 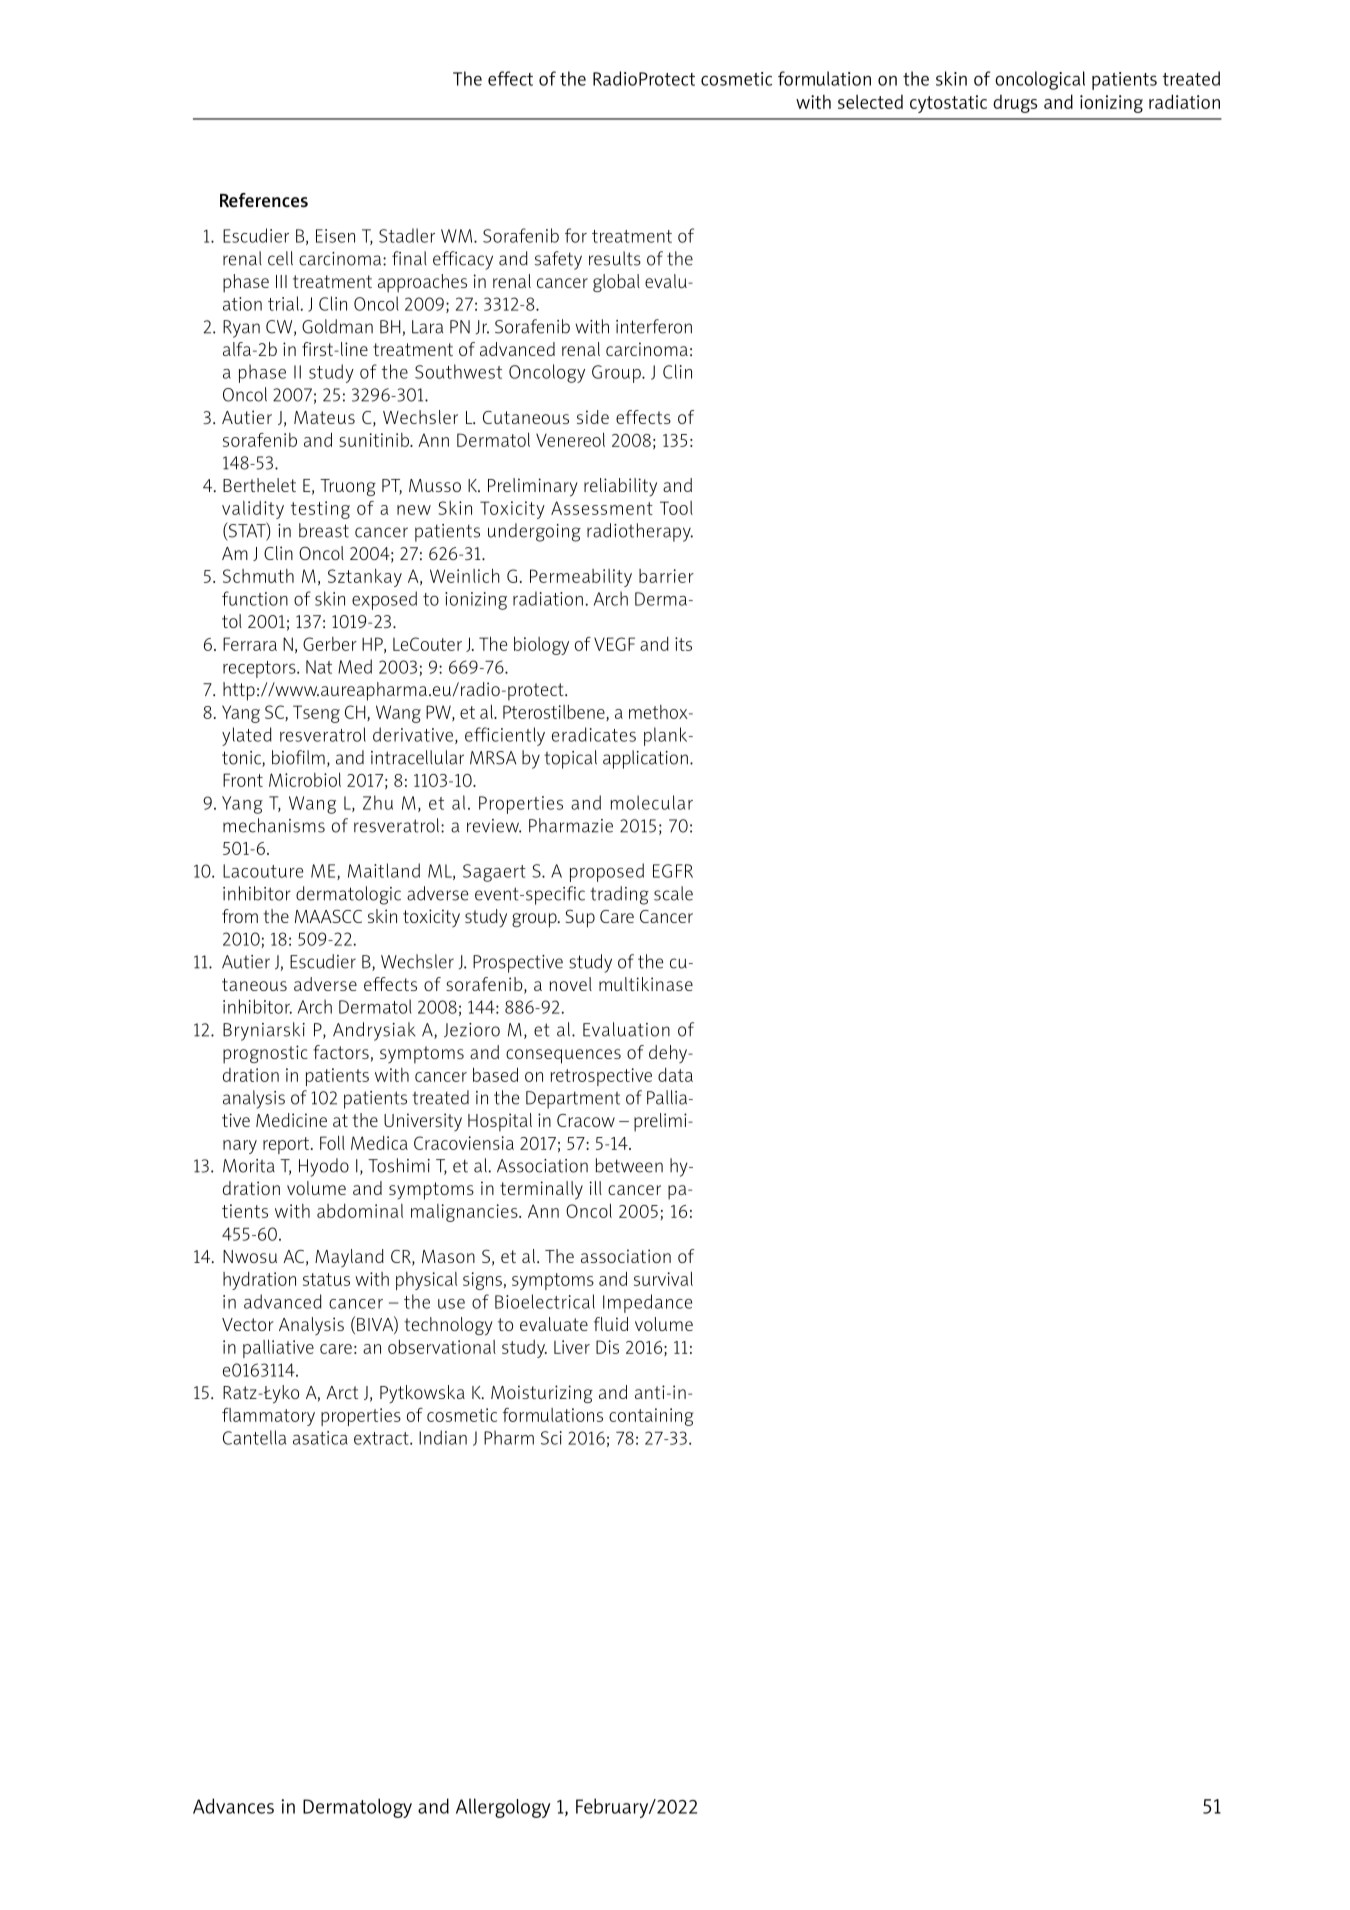 I want to click on References, so click(x=264, y=200).
